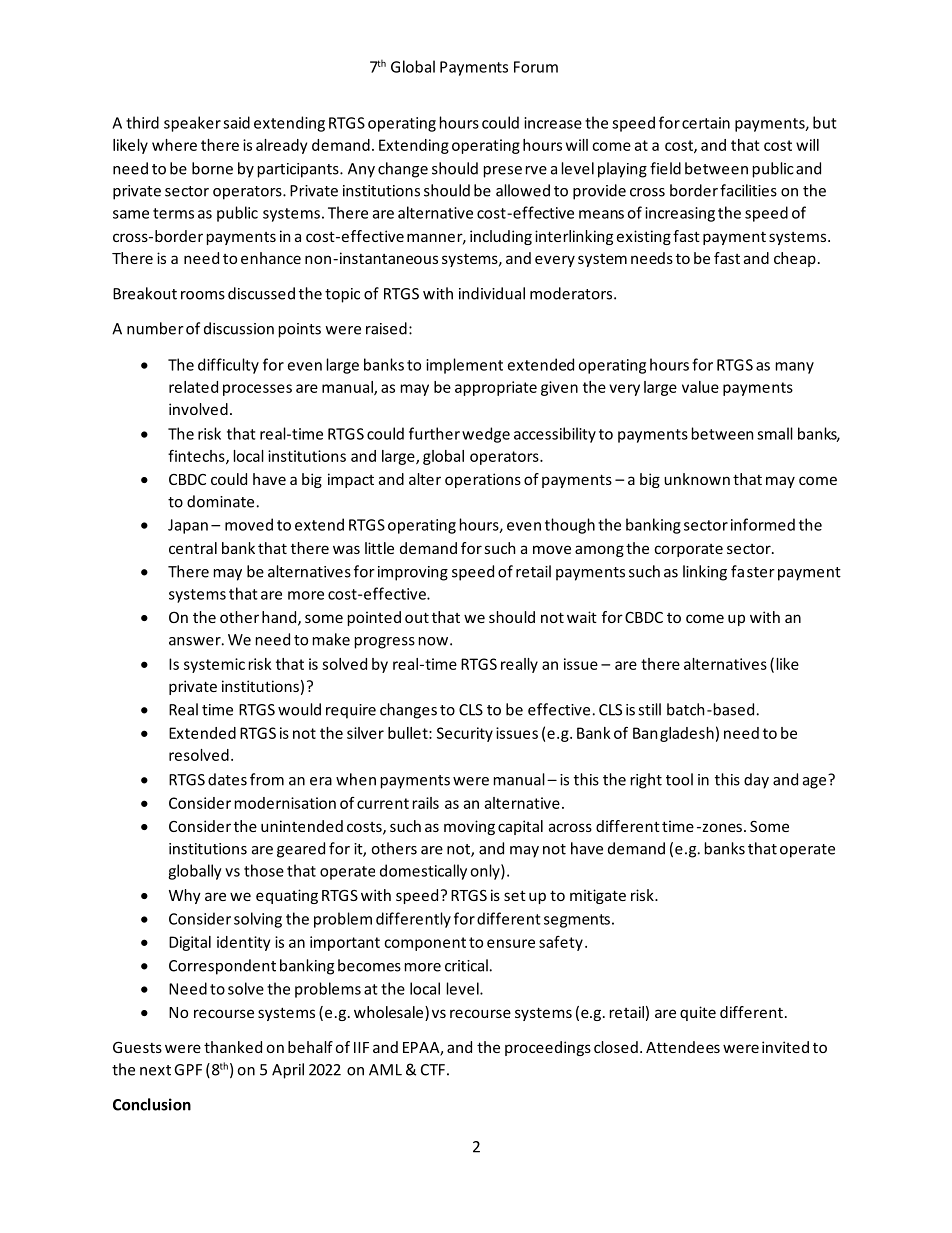 Image resolution: width=952 pixels, height=1233 pixels. What do you see at coordinates (227, 779) in the screenshot?
I see `dates` at bounding box center [227, 779].
